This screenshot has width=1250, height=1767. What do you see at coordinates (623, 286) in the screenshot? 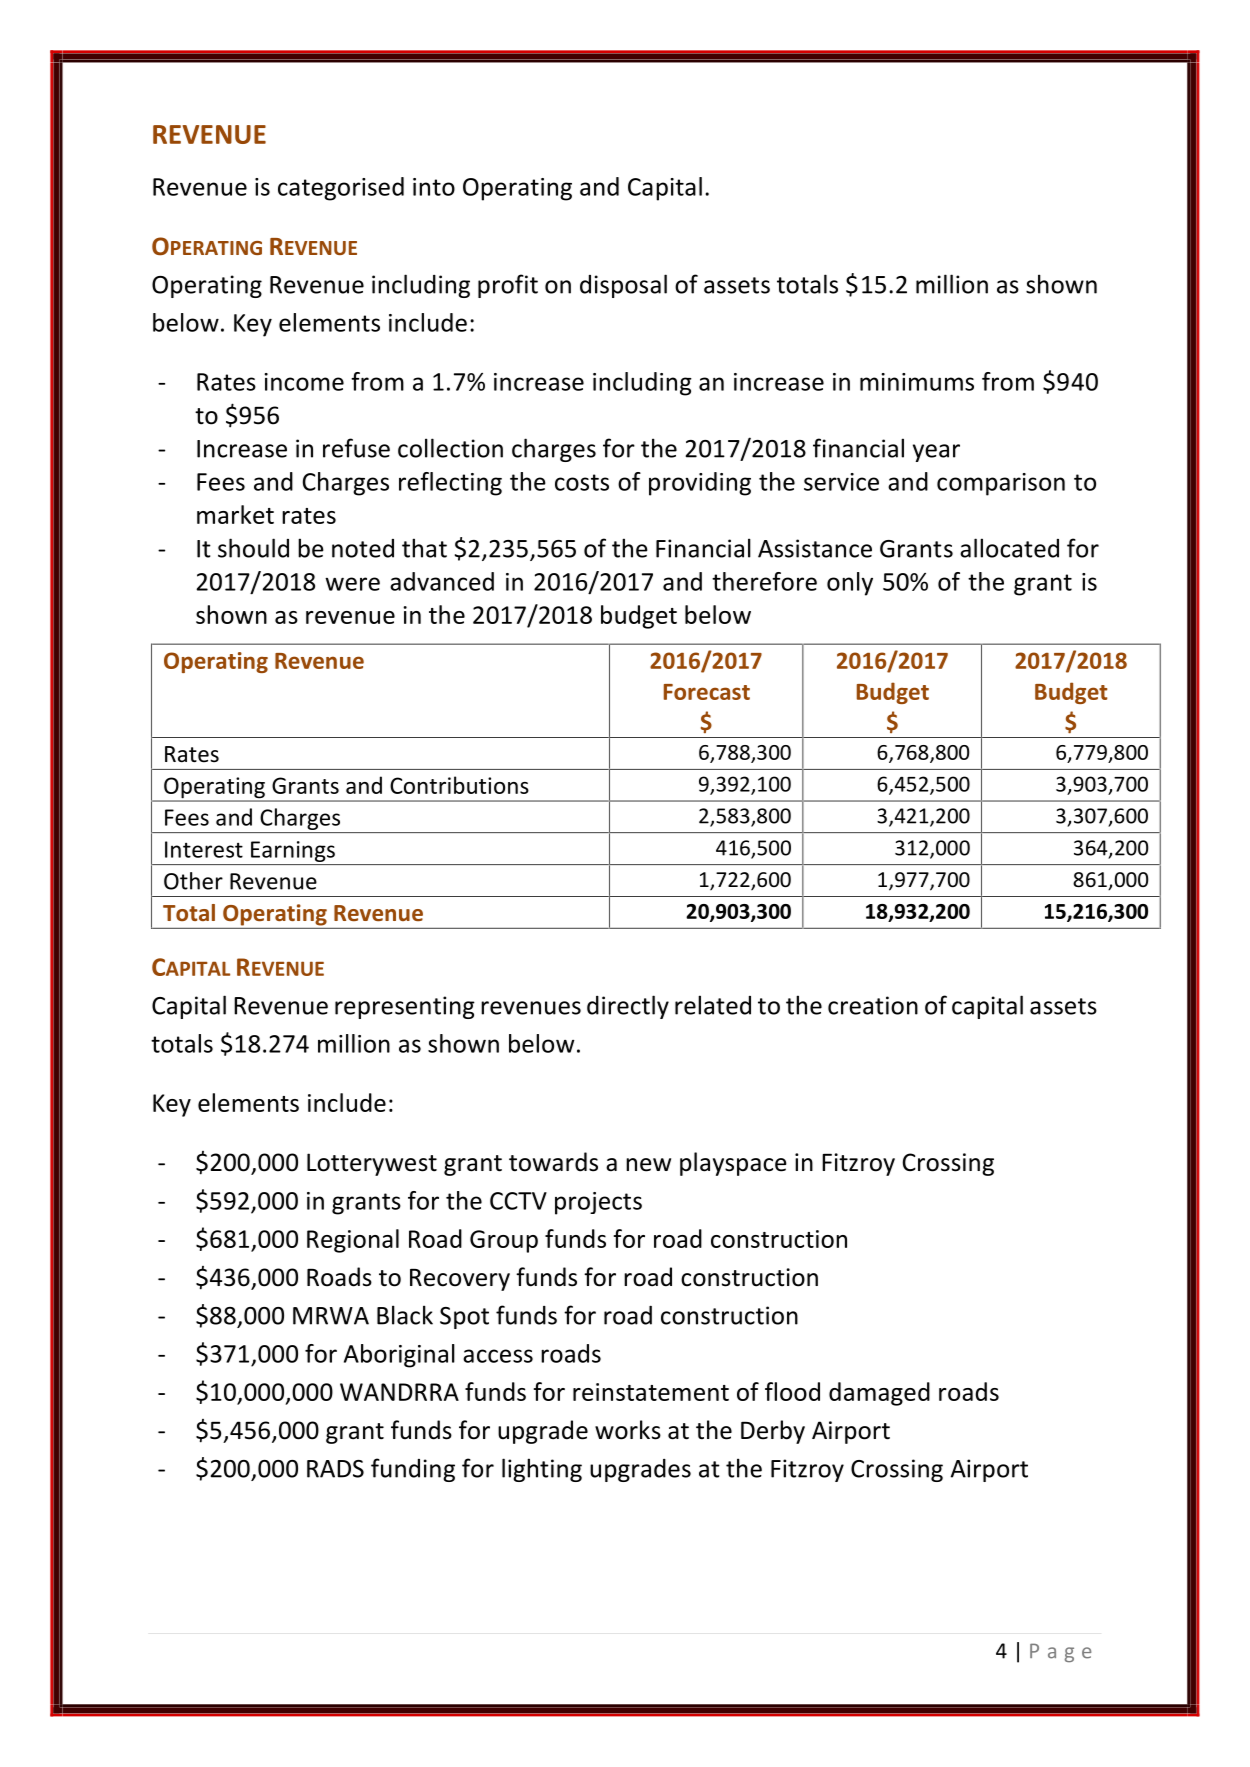
I see `disposal` at bounding box center [623, 286].
